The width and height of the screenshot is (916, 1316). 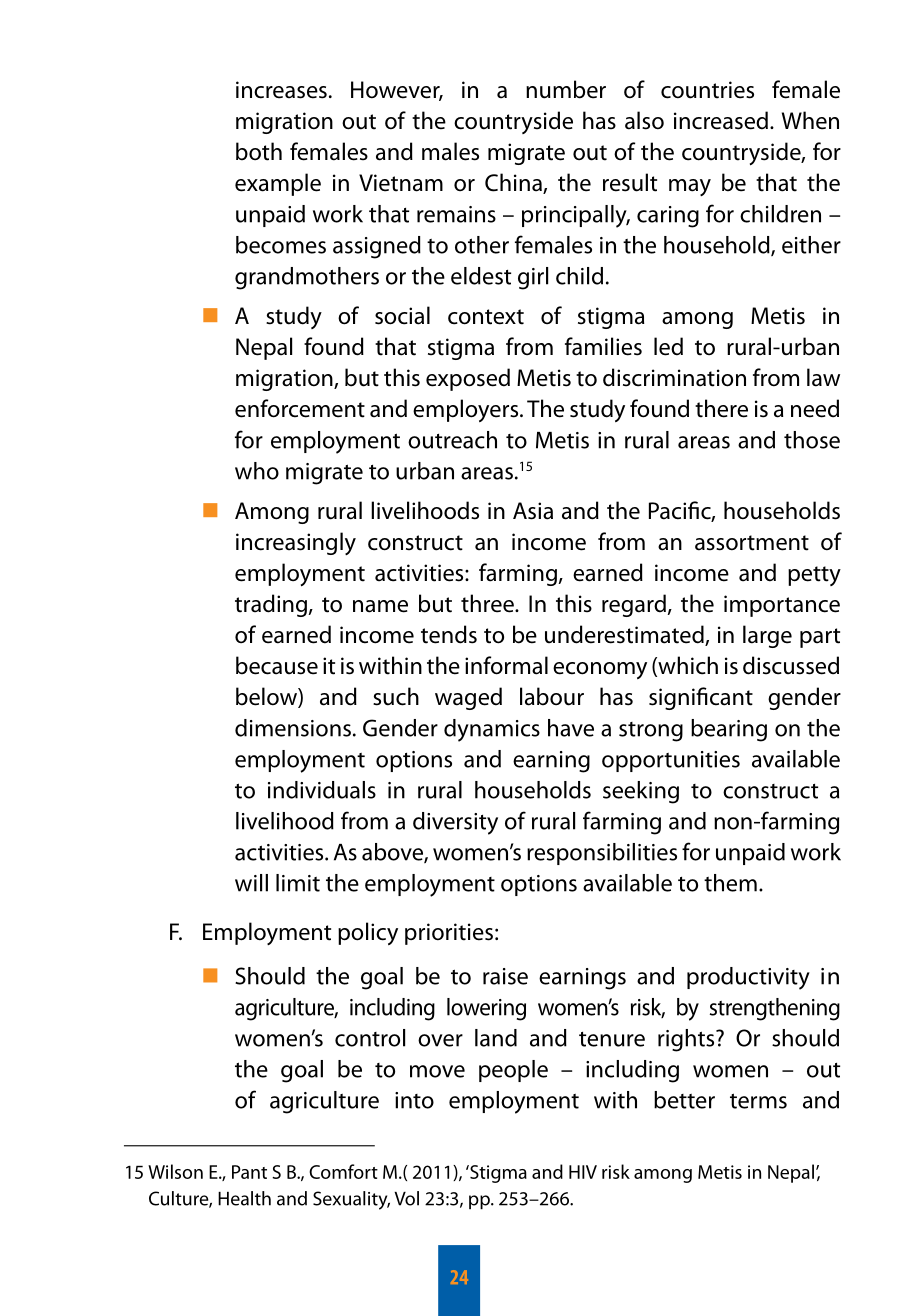 What do you see at coordinates (259, 151) in the screenshot?
I see `both` at bounding box center [259, 151].
